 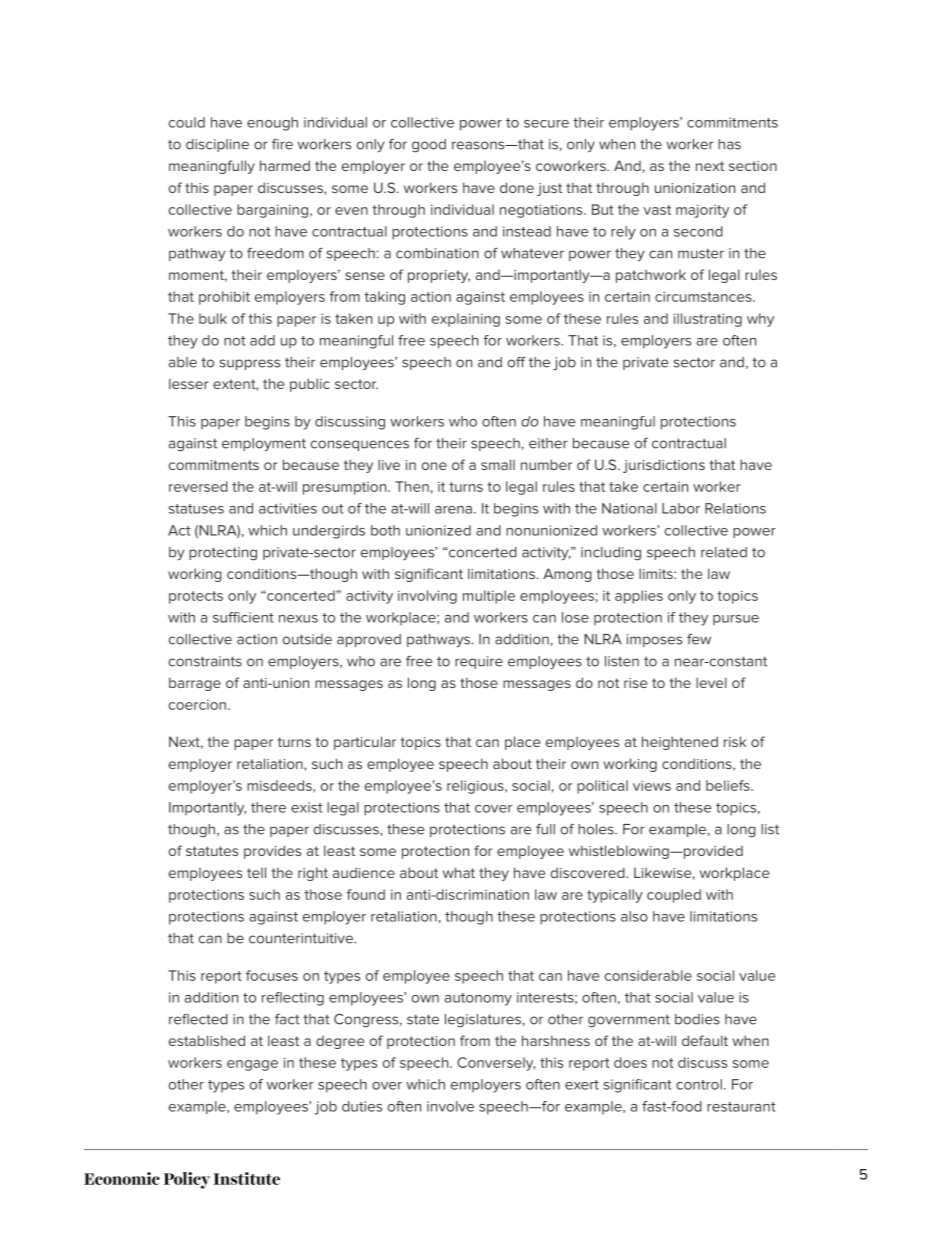 What do you see at coordinates (729, 144) in the screenshot?
I see `has` at bounding box center [729, 144].
